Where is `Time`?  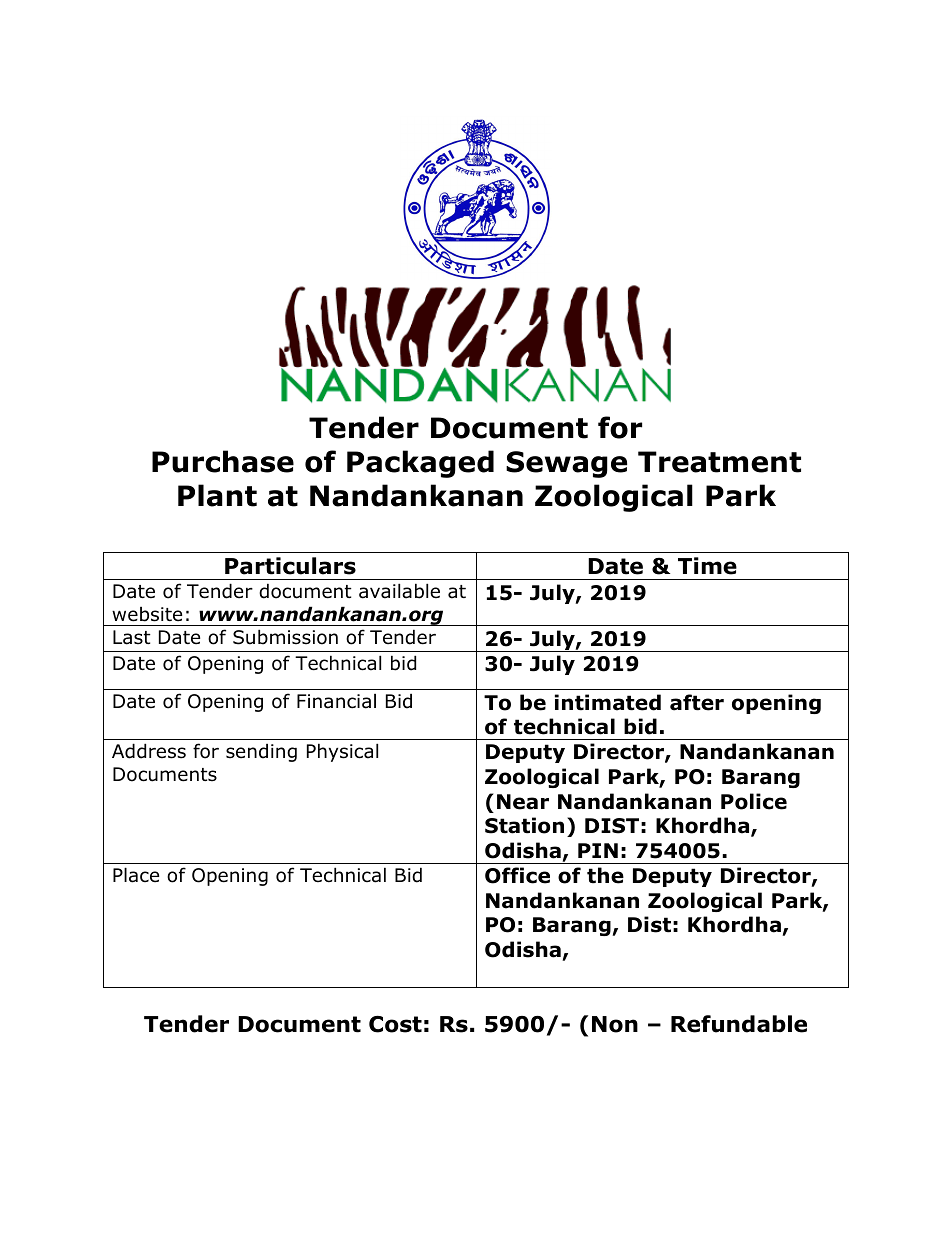 Time is located at coordinates (707, 566).
